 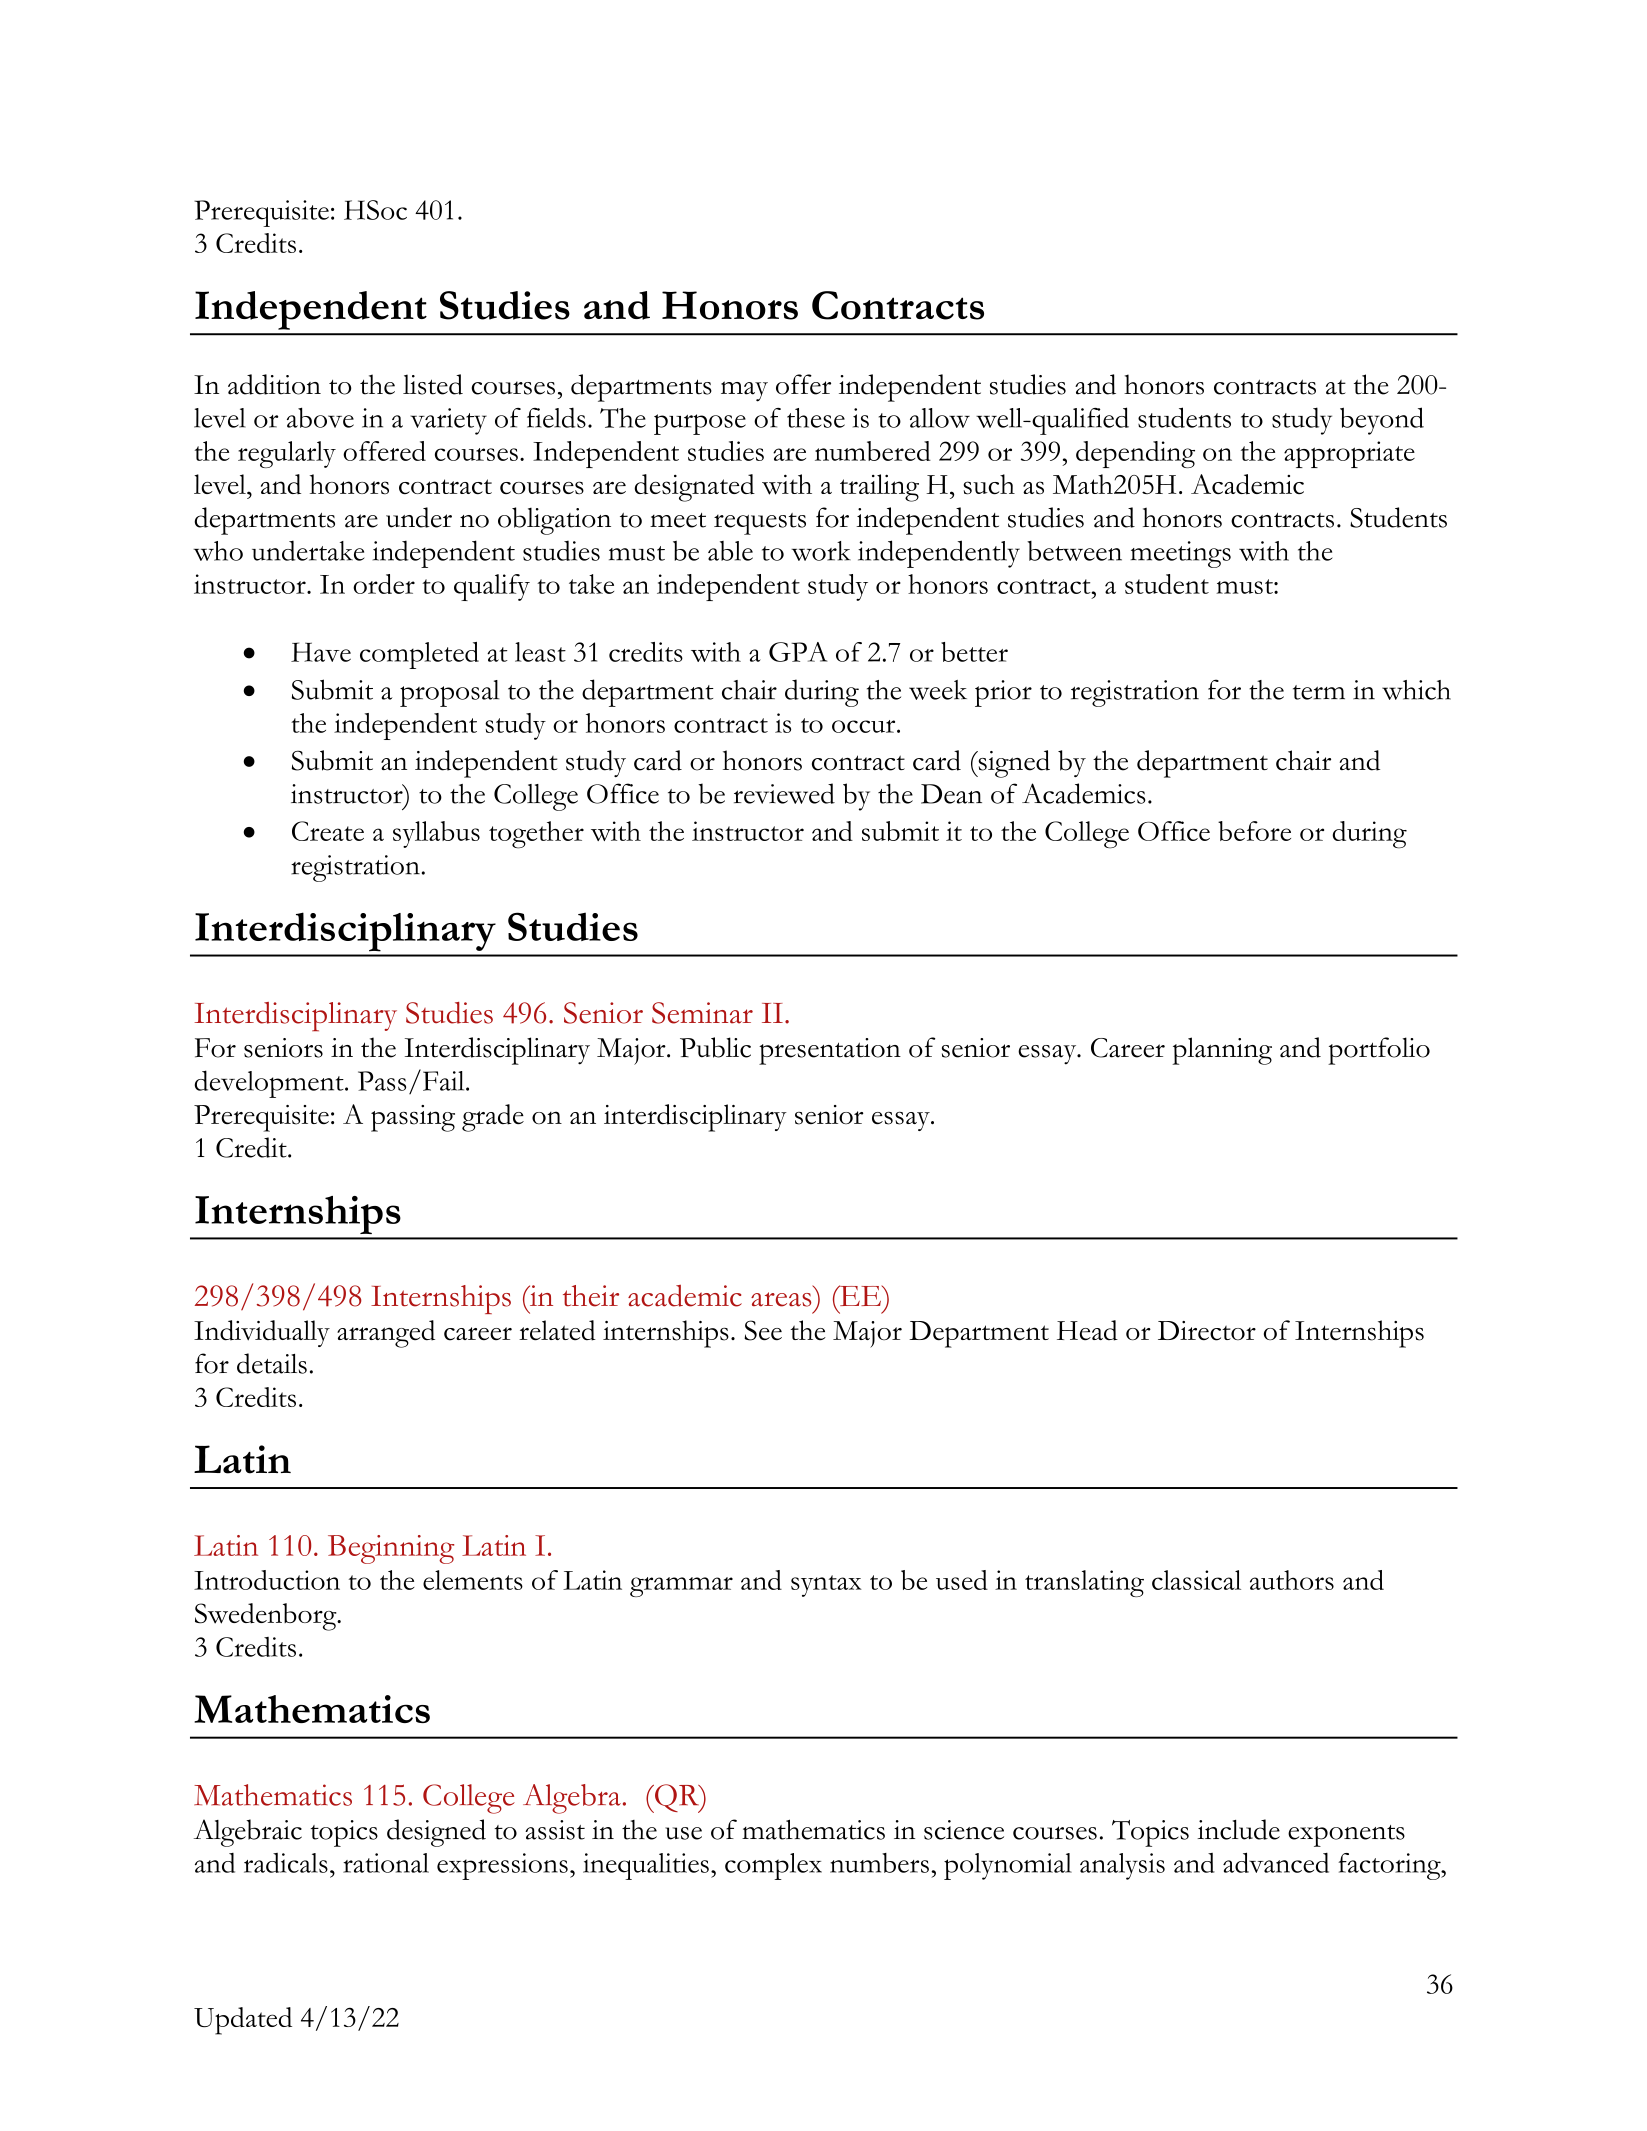 What do you see at coordinates (1349, 454) in the page?
I see `appropriate` at bounding box center [1349, 454].
